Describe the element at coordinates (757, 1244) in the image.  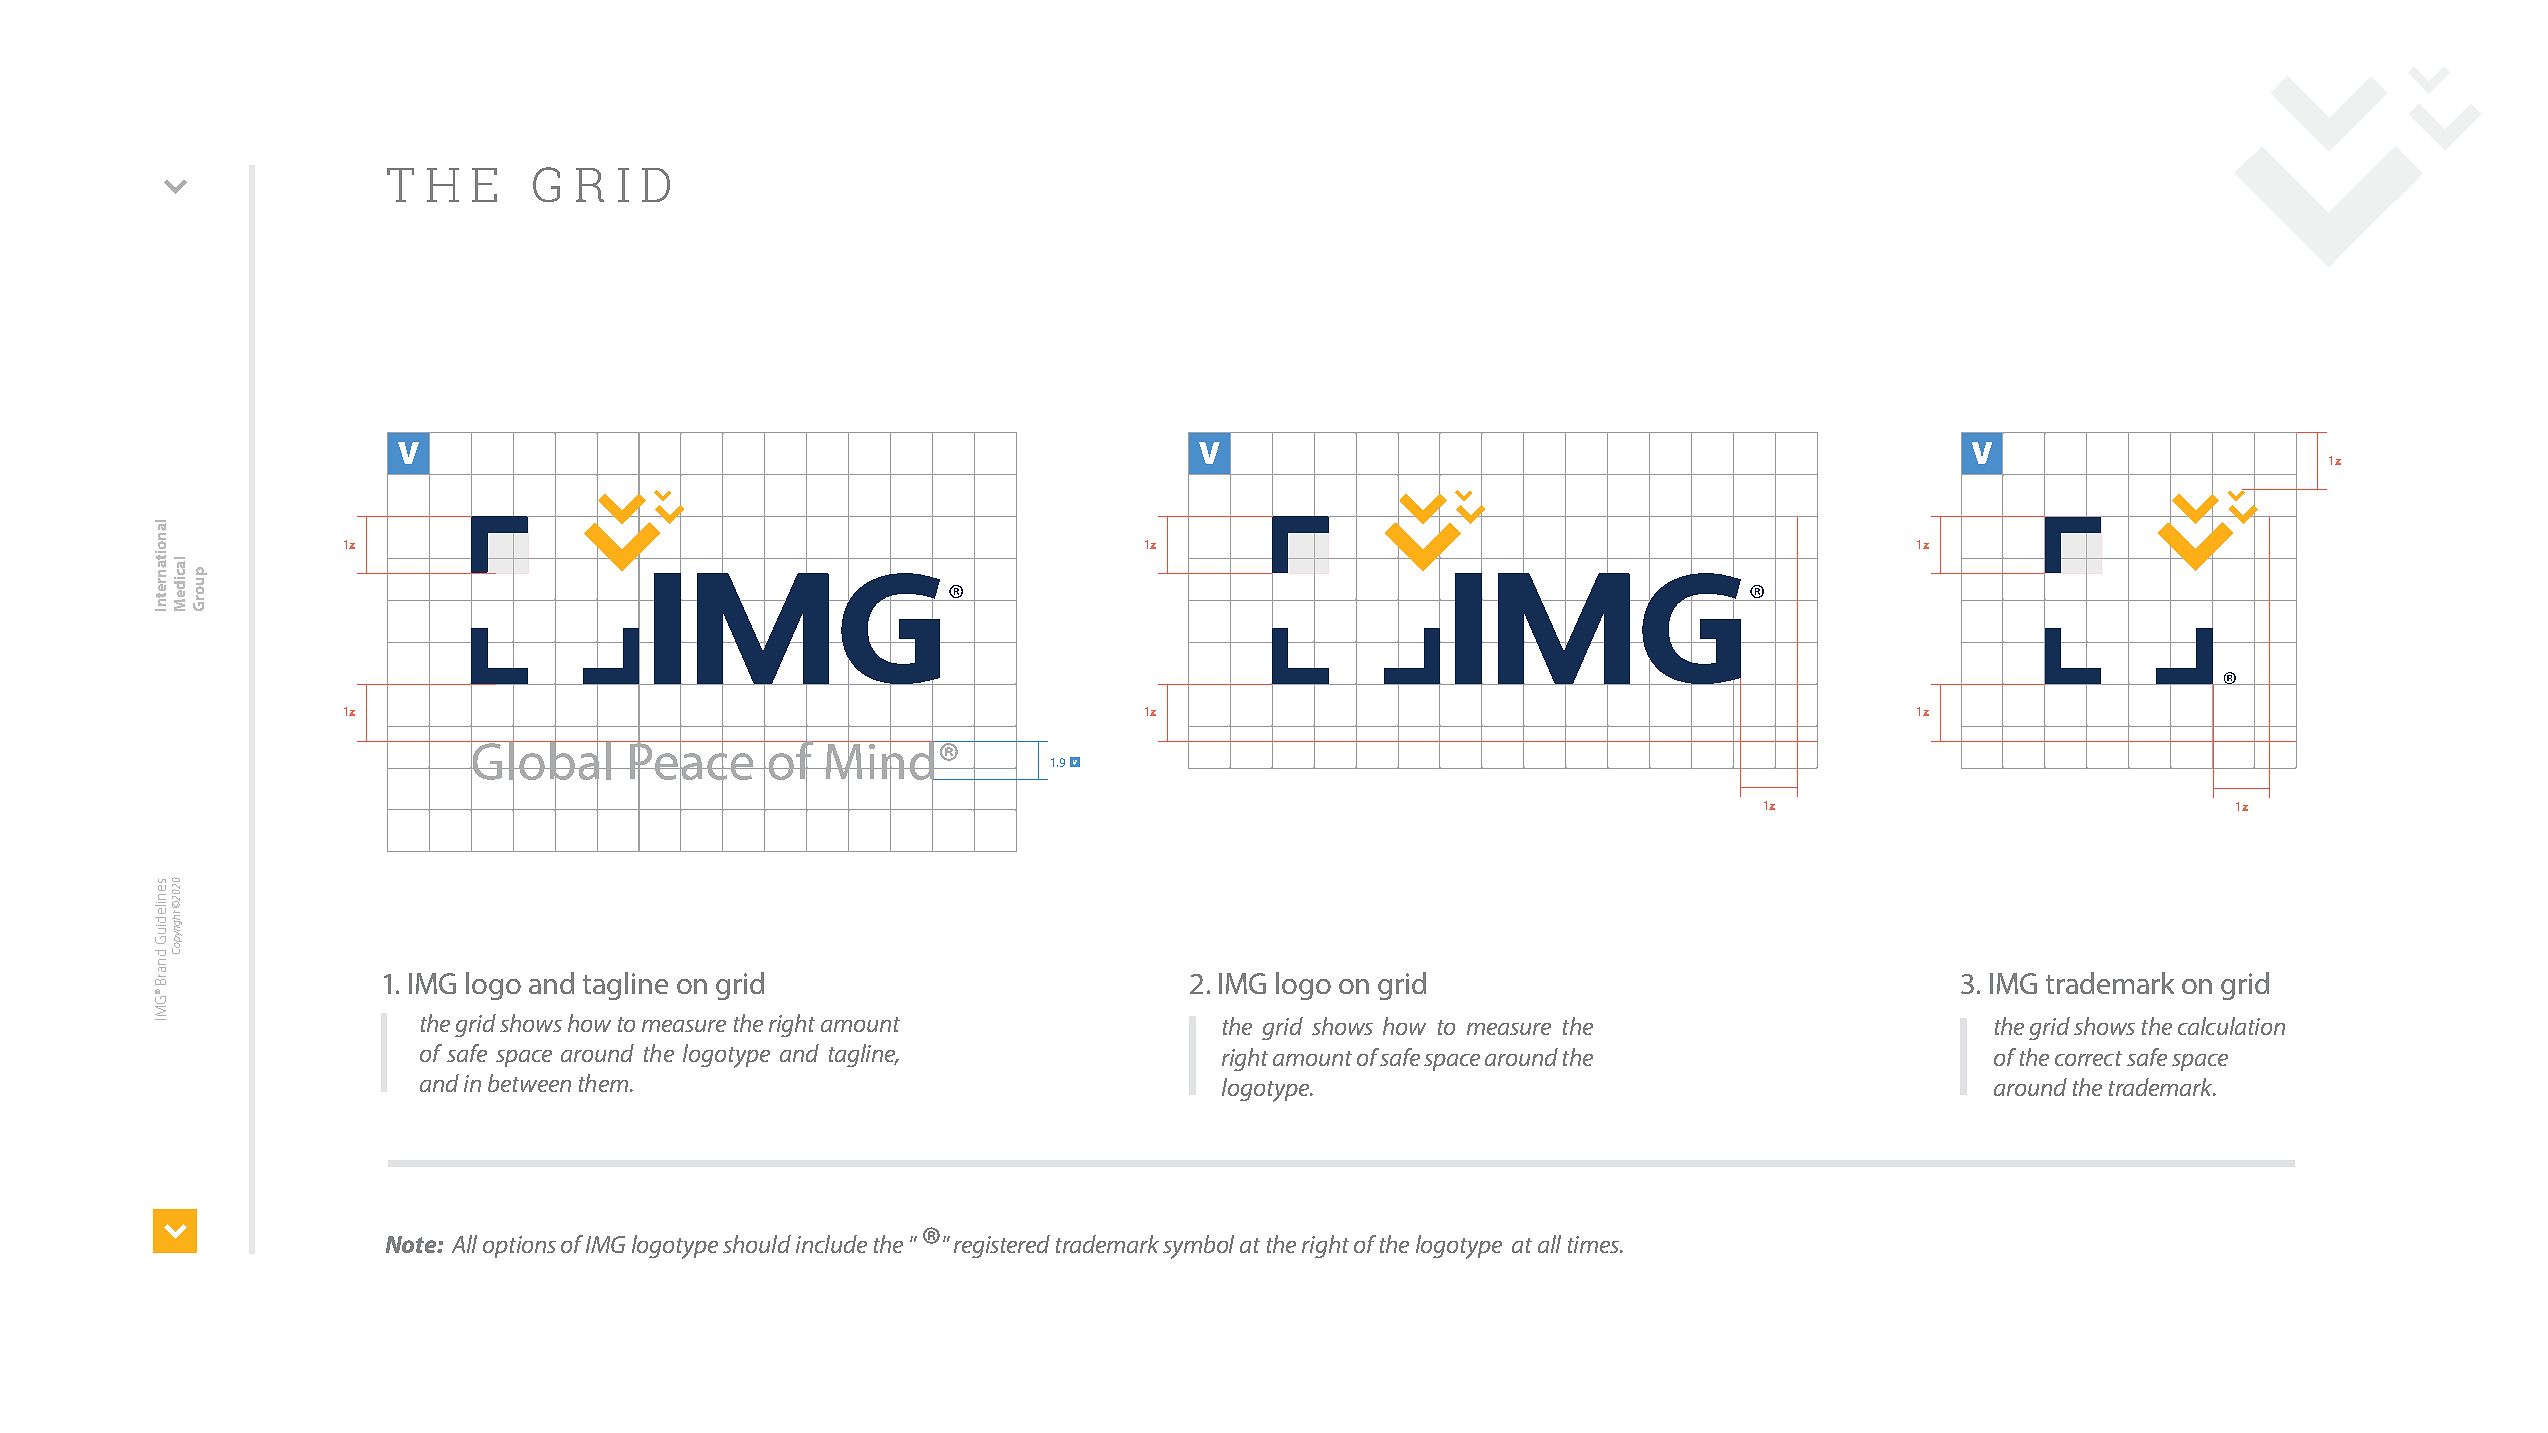
I see `should` at that location.
